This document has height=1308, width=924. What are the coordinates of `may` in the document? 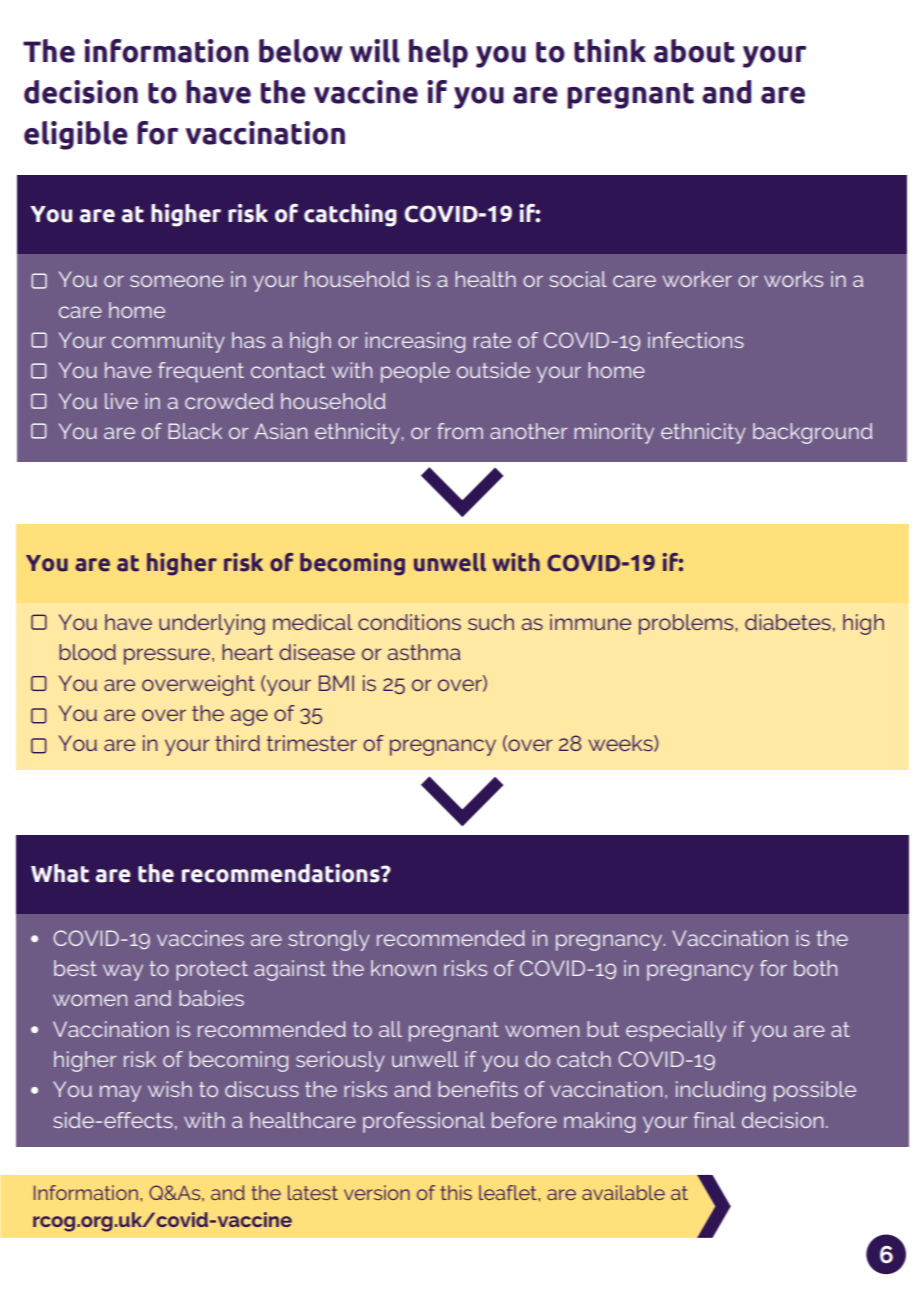 It's located at (120, 1093).
